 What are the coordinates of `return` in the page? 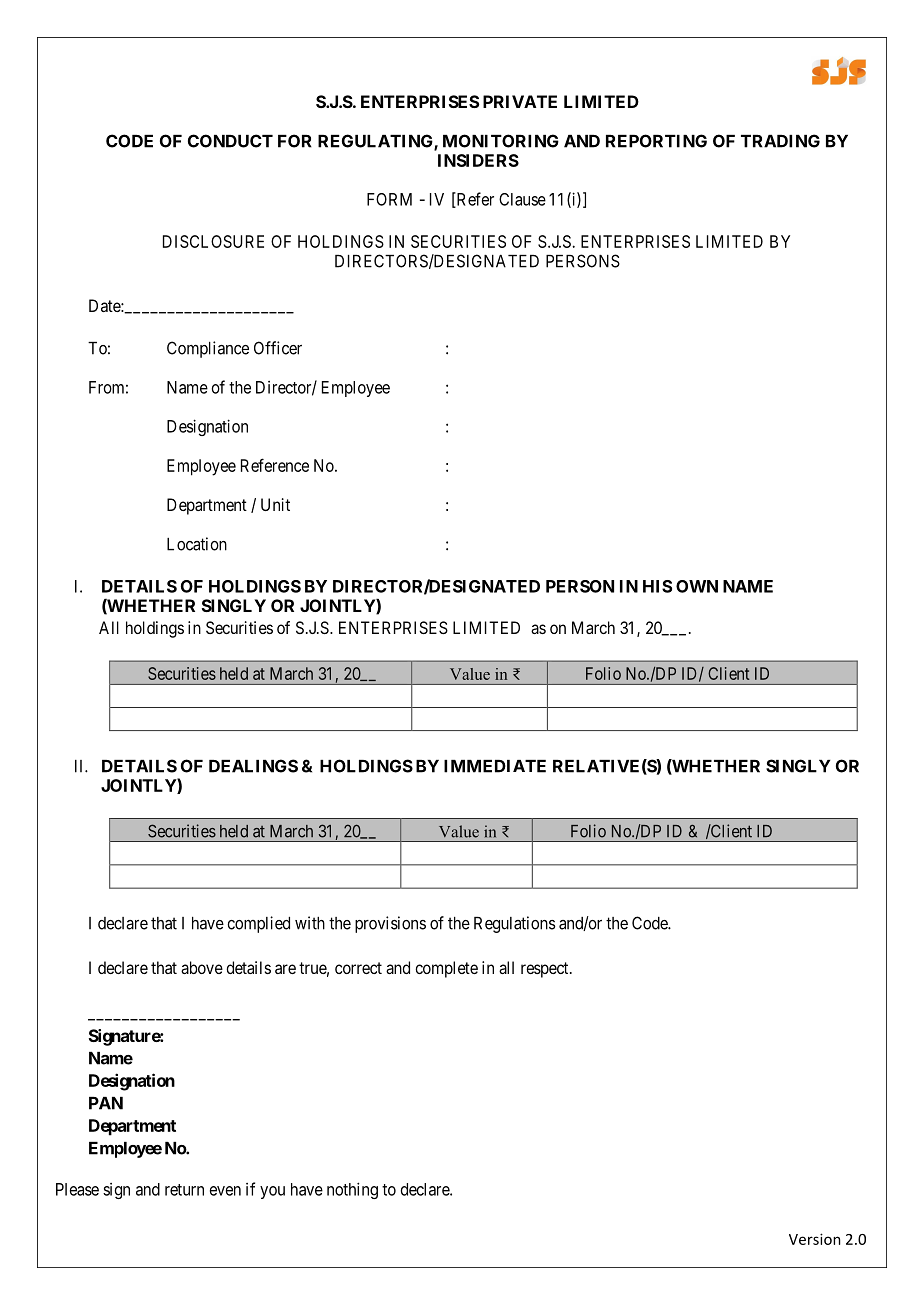 It's located at (184, 1190).
